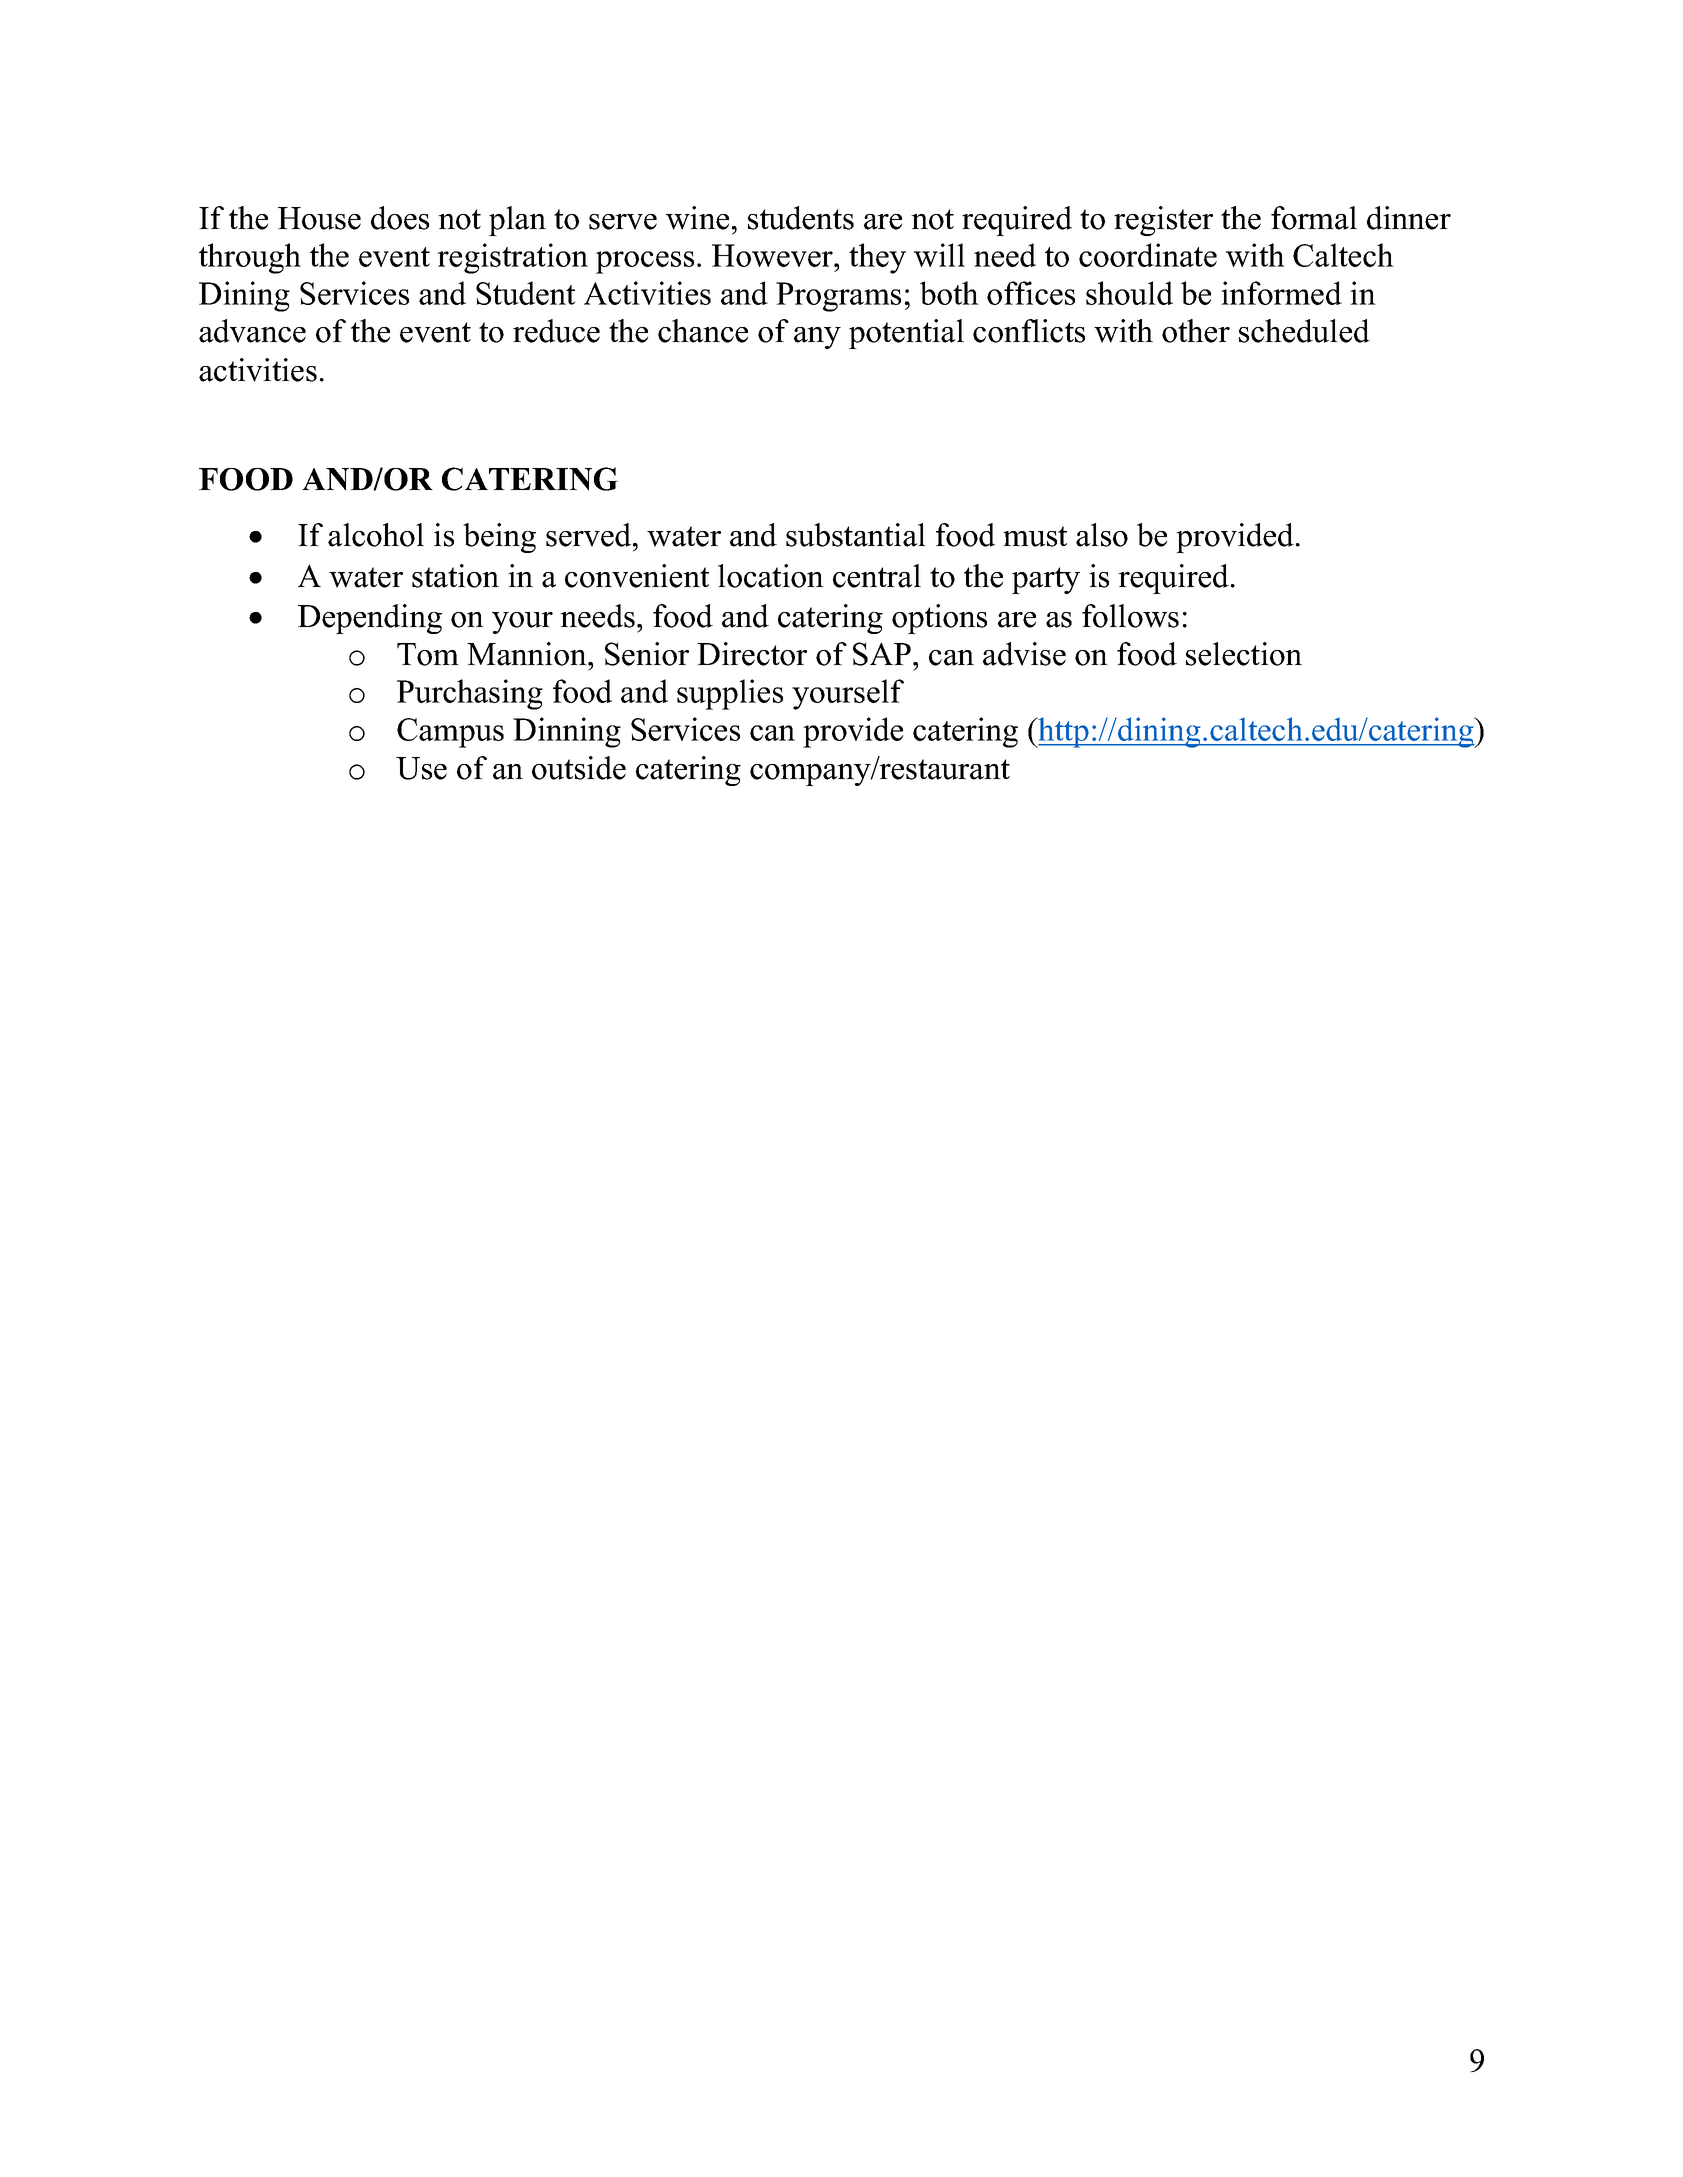 The image size is (1683, 2177). What do you see at coordinates (906, 334) in the screenshot?
I see `potential` at bounding box center [906, 334].
